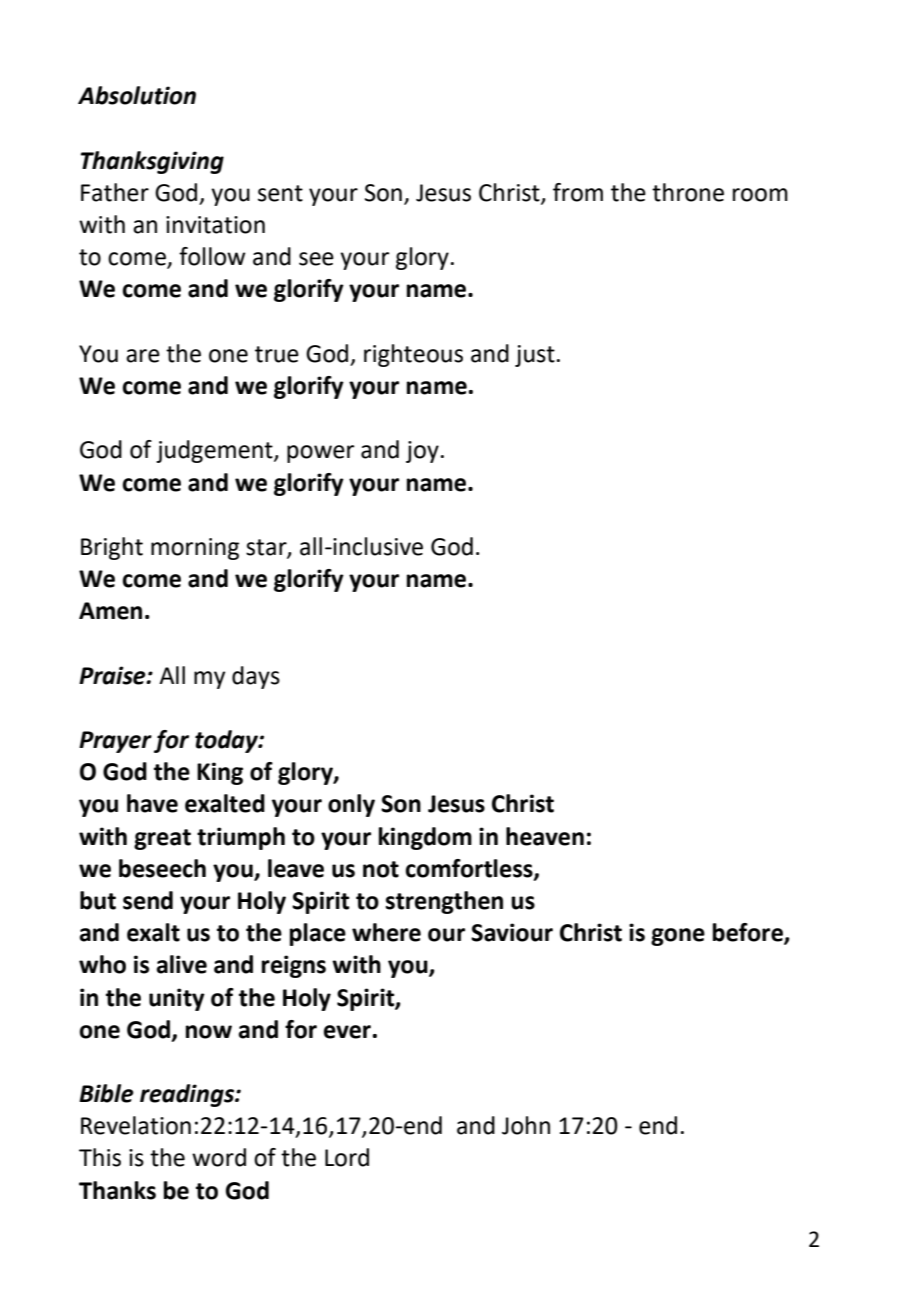 The height and width of the screenshot is (1308, 924). Describe the element at coordinates (347, 1157) in the screenshot. I see `Lord` at that location.
